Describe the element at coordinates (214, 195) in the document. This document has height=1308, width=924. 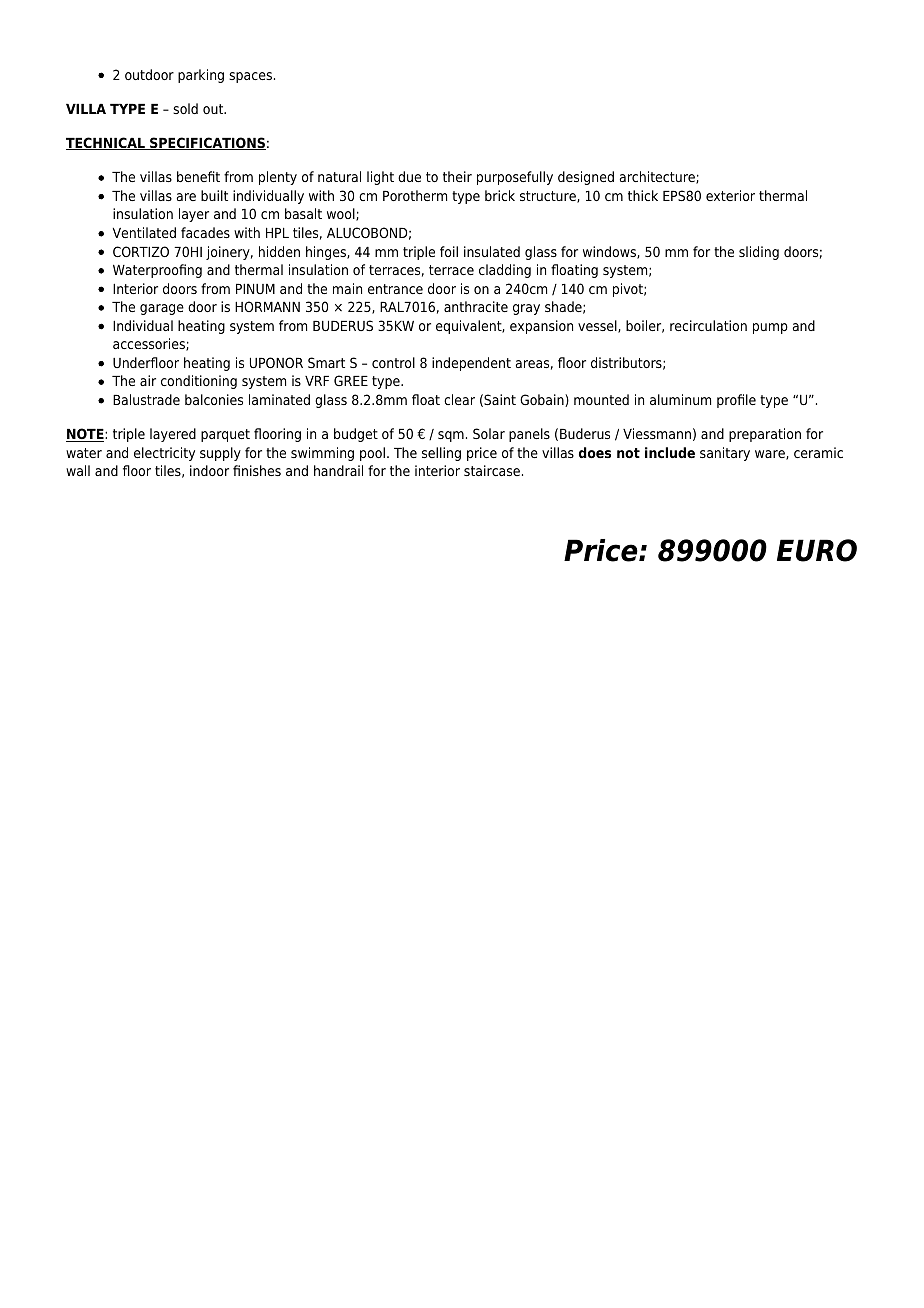
I see `built` at that location.
